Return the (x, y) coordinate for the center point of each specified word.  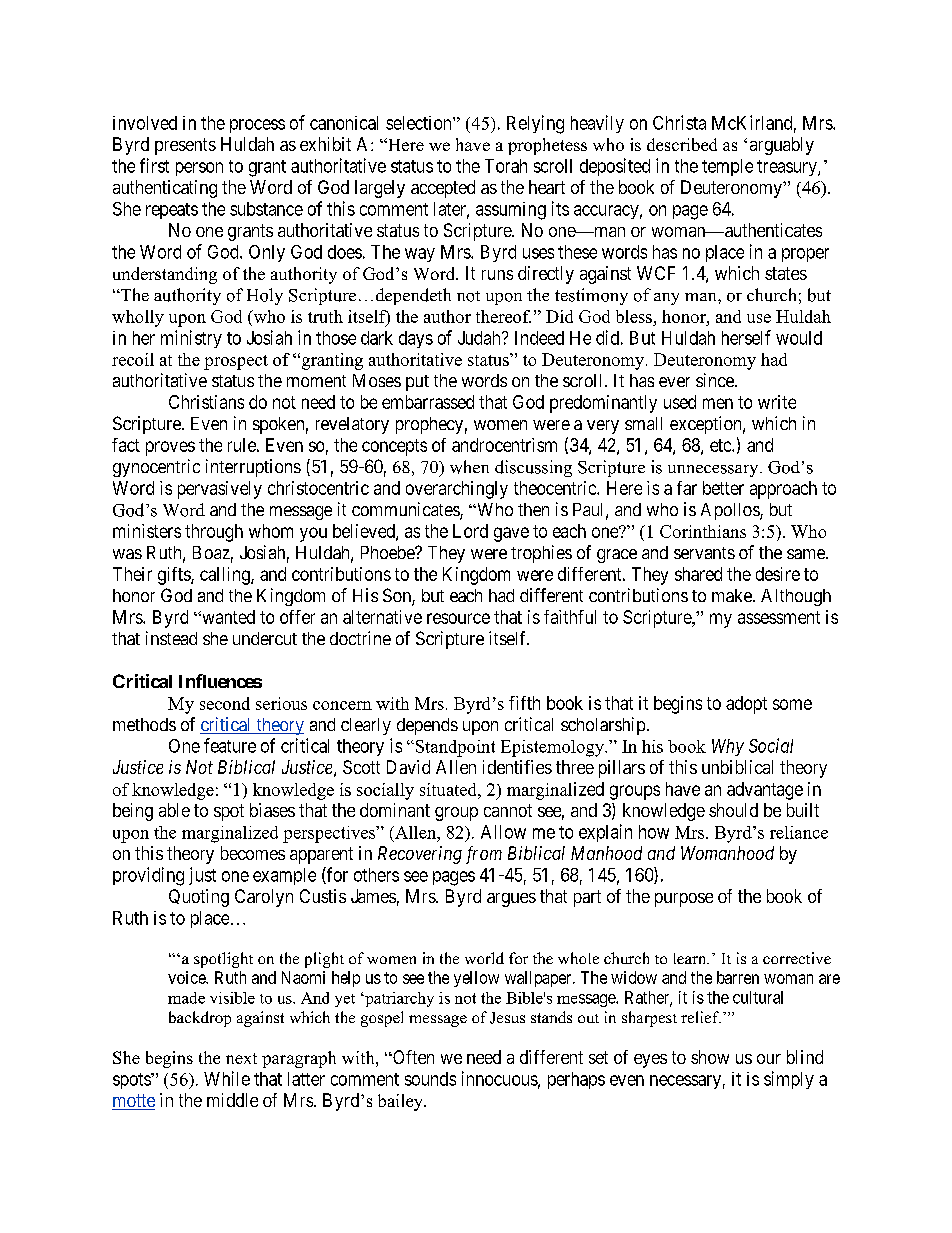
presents (185, 146)
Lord (470, 531)
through (214, 533)
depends (427, 726)
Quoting (199, 898)
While (227, 1078)
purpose (684, 900)
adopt (746, 705)
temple (727, 167)
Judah (480, 338)
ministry (191, 339)
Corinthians (703, 531)
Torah (506, 166)
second (225, 703)
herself (746, 337)
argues (511, 900)
